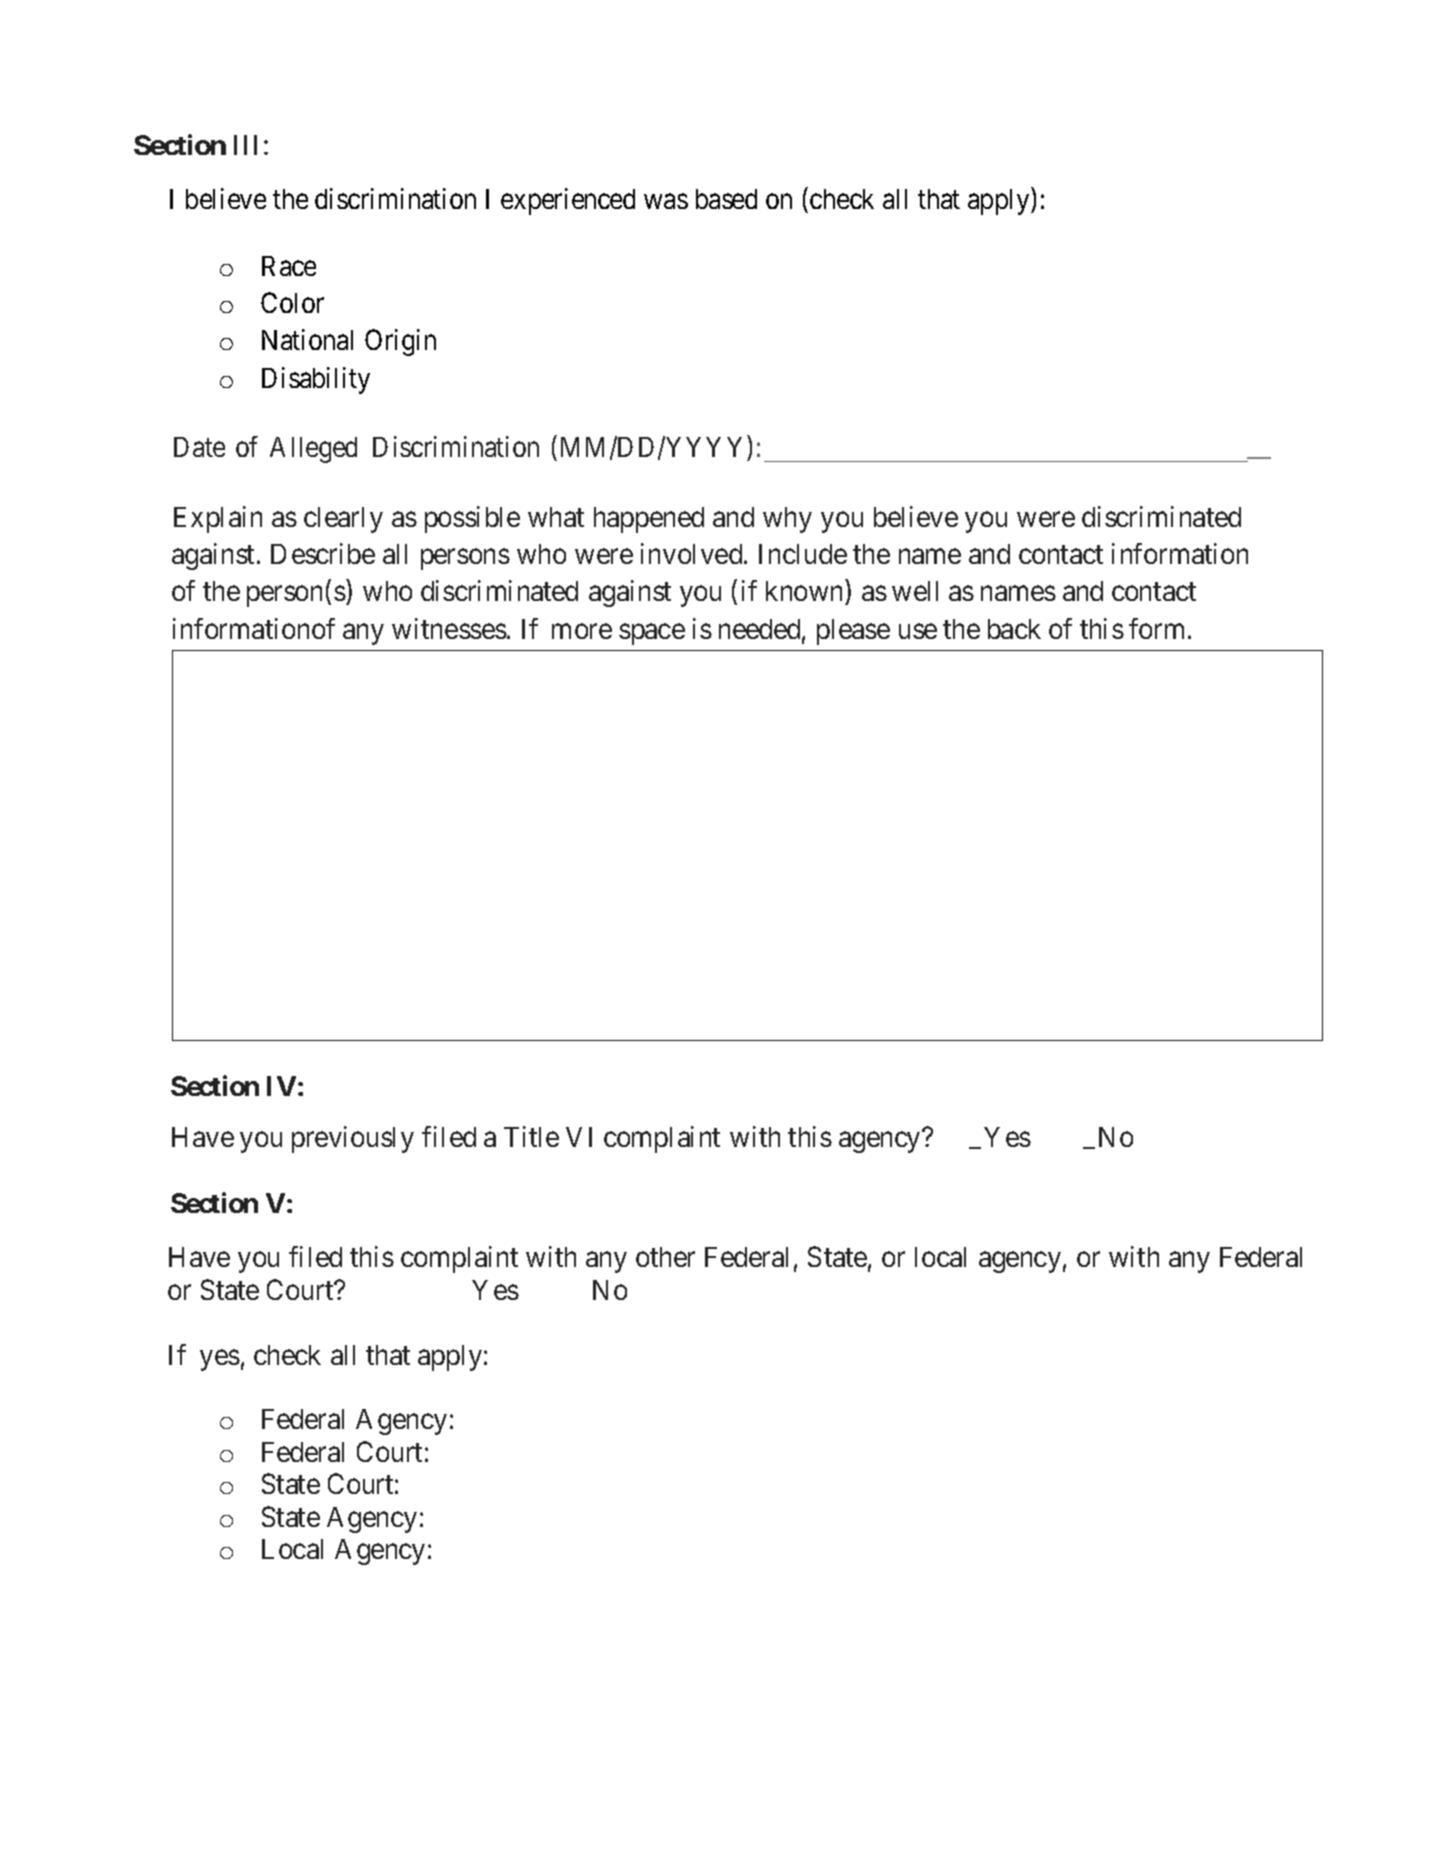 This document has width=1435, height=1857. What do you see at coordinates (726, 199) in the document?
I see `based` at bounding box center [726, 199].
